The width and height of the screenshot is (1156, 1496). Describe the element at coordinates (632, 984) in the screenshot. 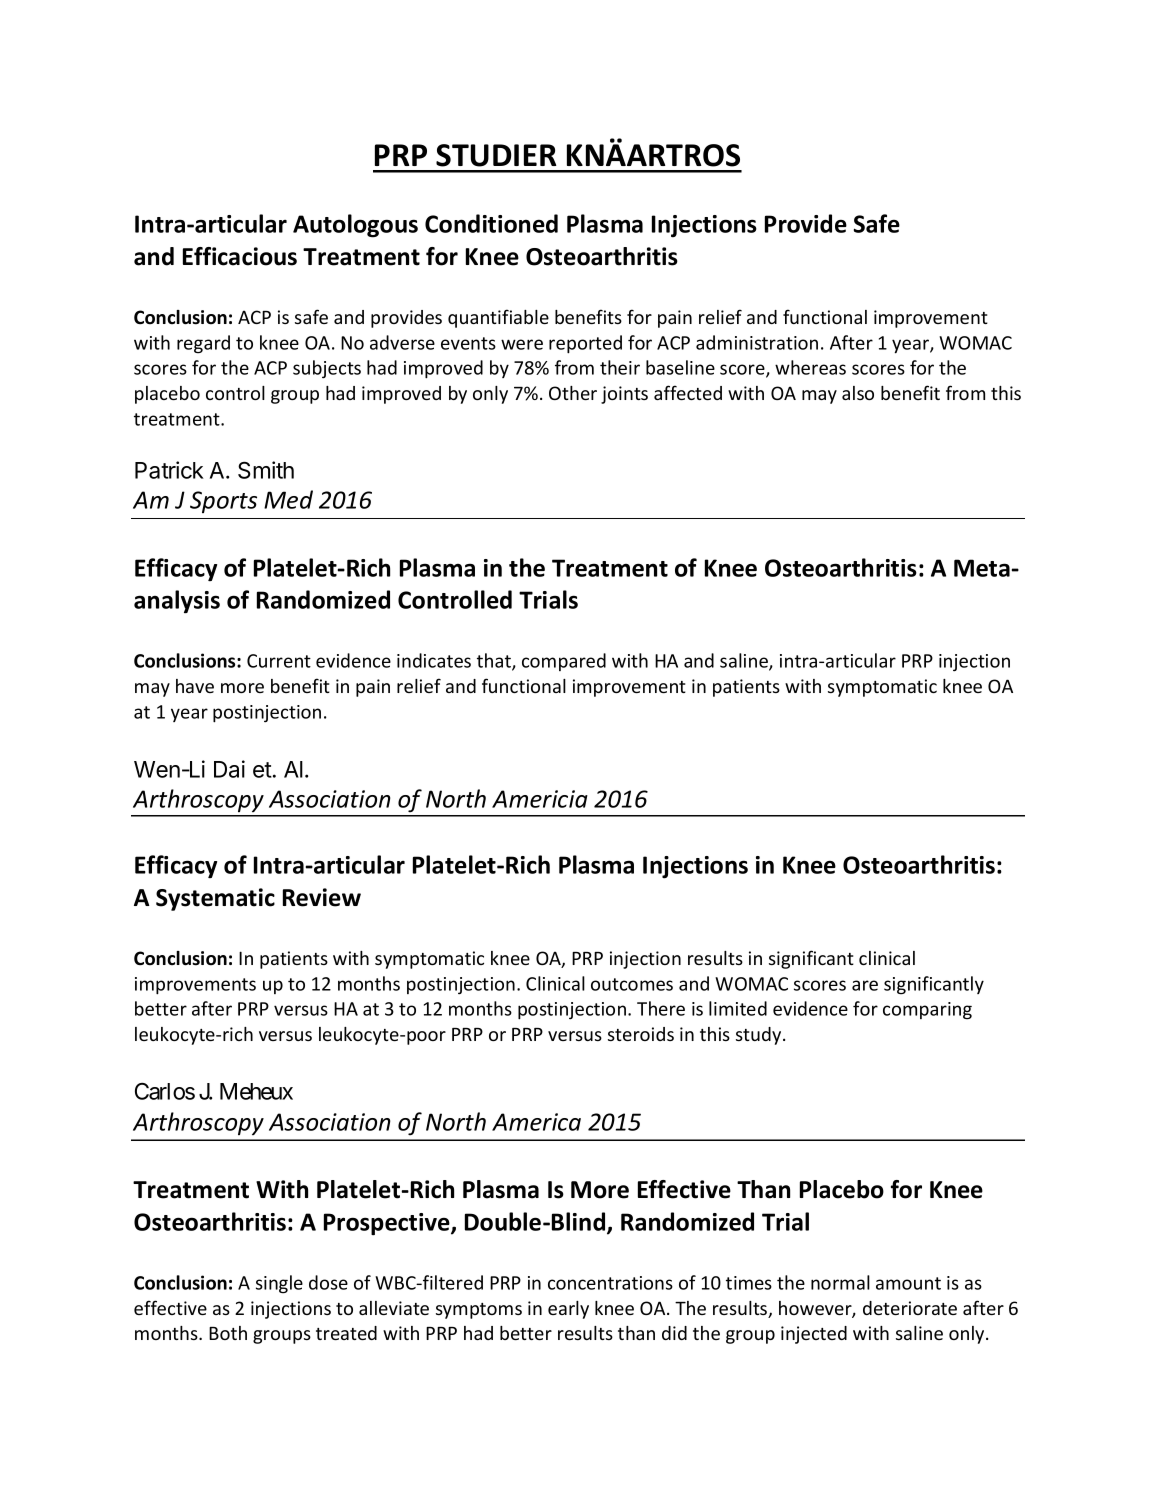

I see `outcomes` at that location.
